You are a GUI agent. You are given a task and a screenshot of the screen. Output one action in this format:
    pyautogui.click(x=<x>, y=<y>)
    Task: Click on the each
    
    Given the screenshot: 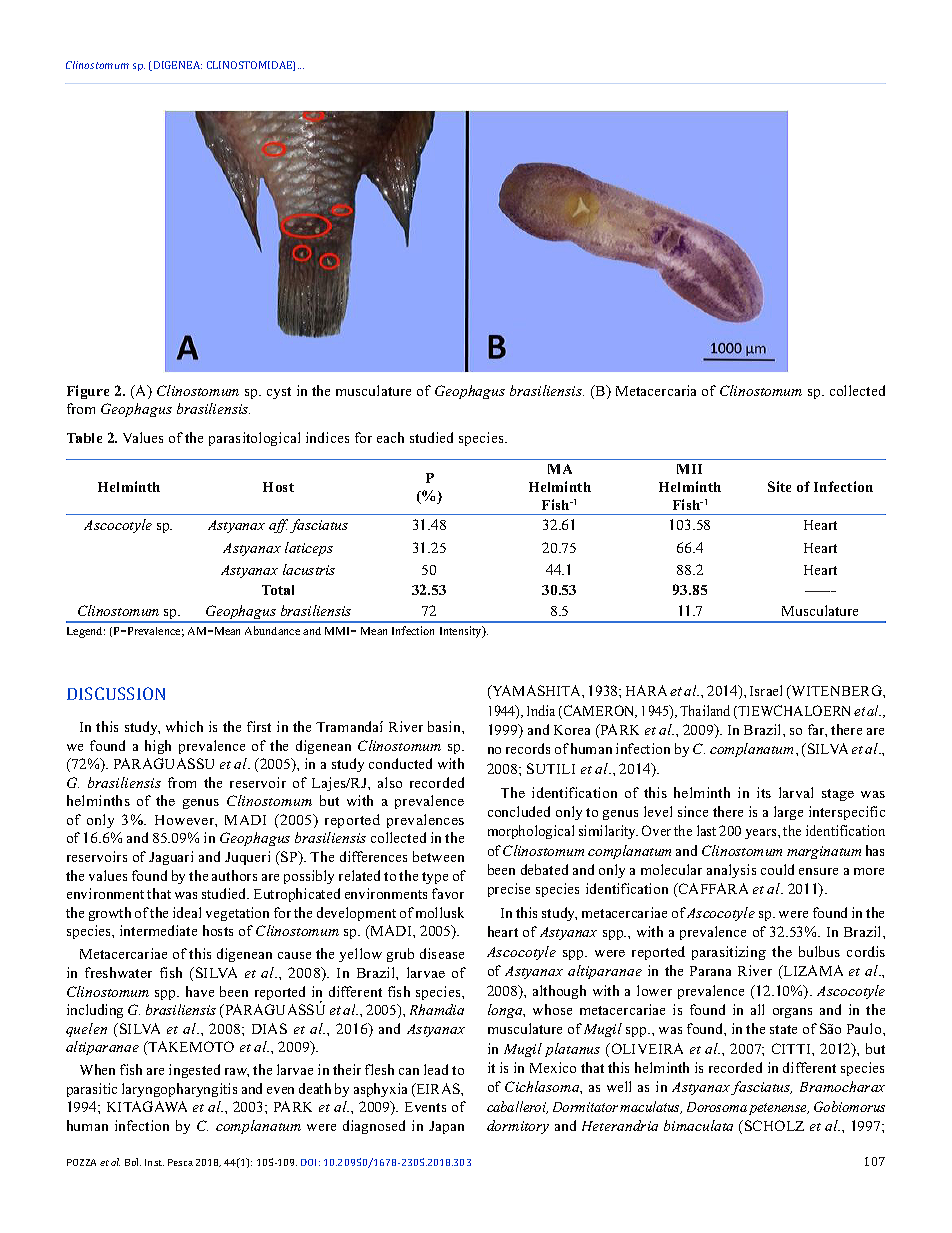 What is the action you would take?
    pyautogui.click(x=390, y=437)
